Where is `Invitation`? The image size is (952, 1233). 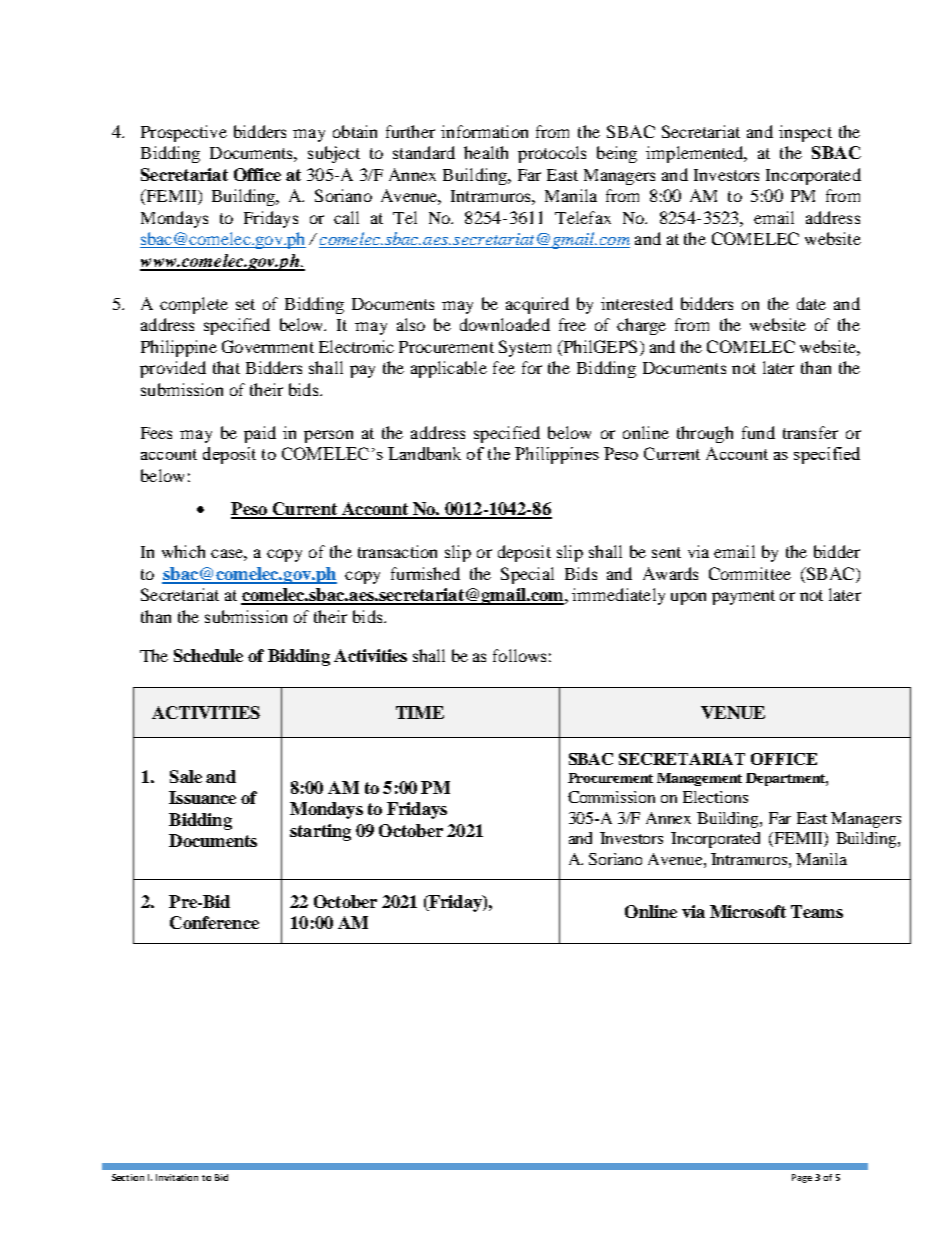 Invitation is located at coordinates (177, 1177).
